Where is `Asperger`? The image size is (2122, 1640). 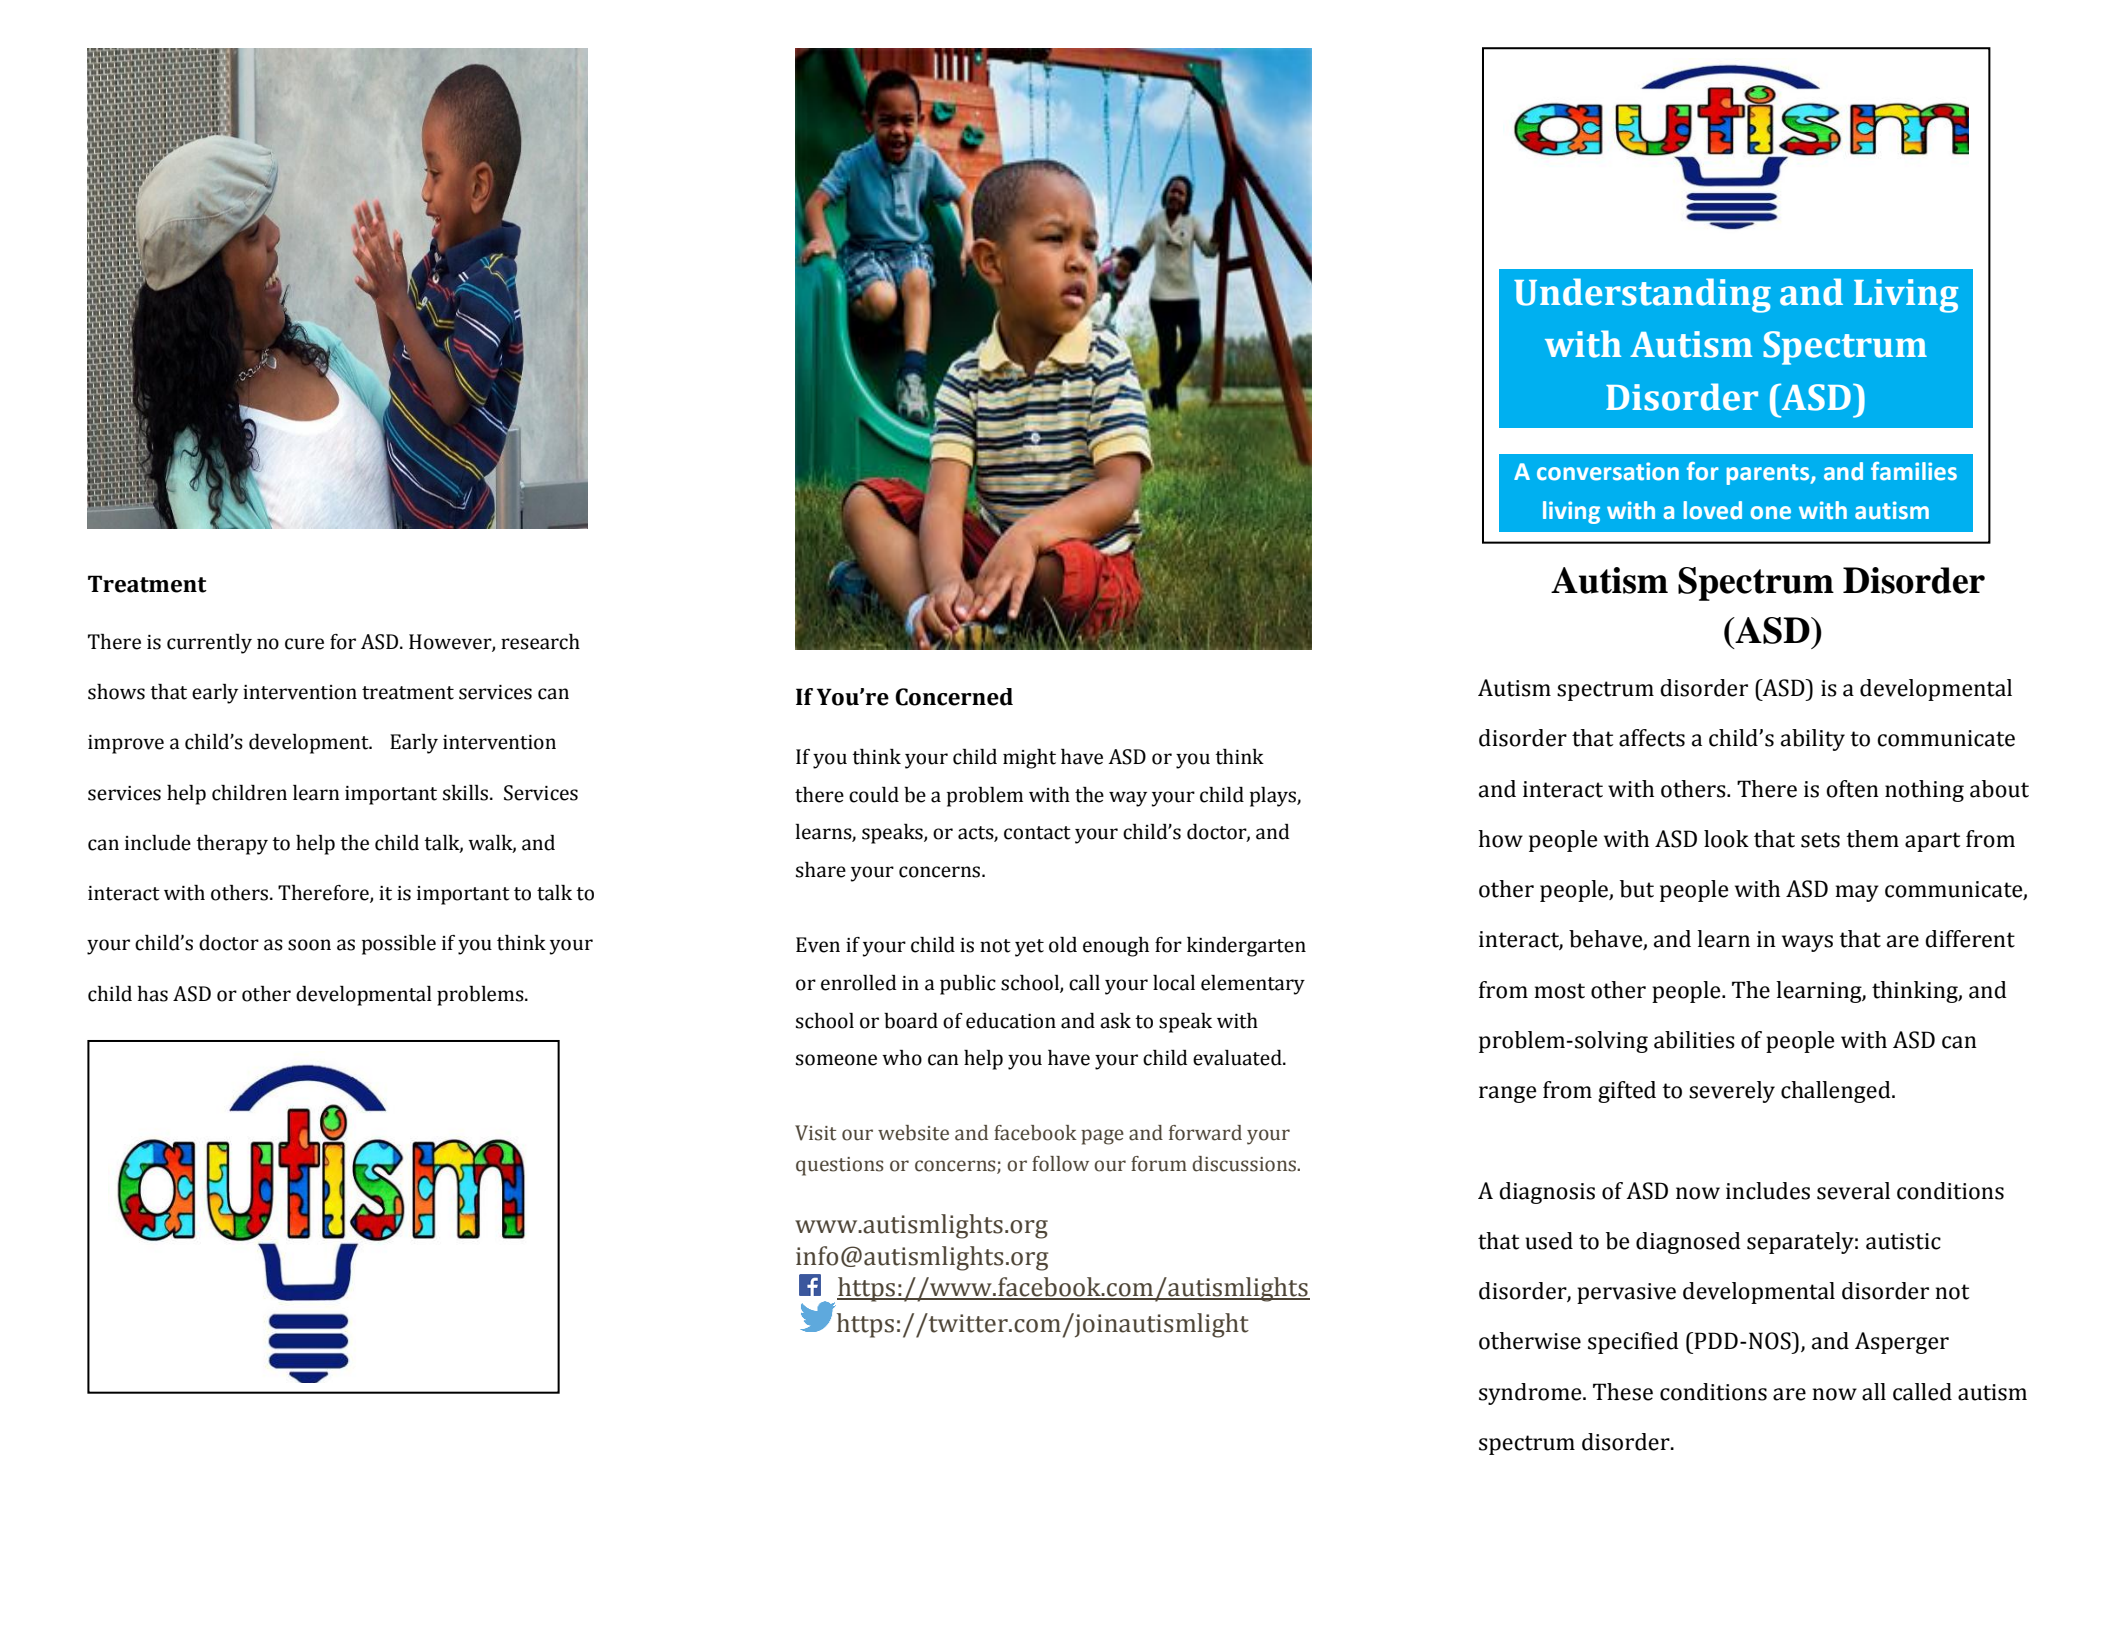
Asperger is located at coordinates (1902, 1343).
